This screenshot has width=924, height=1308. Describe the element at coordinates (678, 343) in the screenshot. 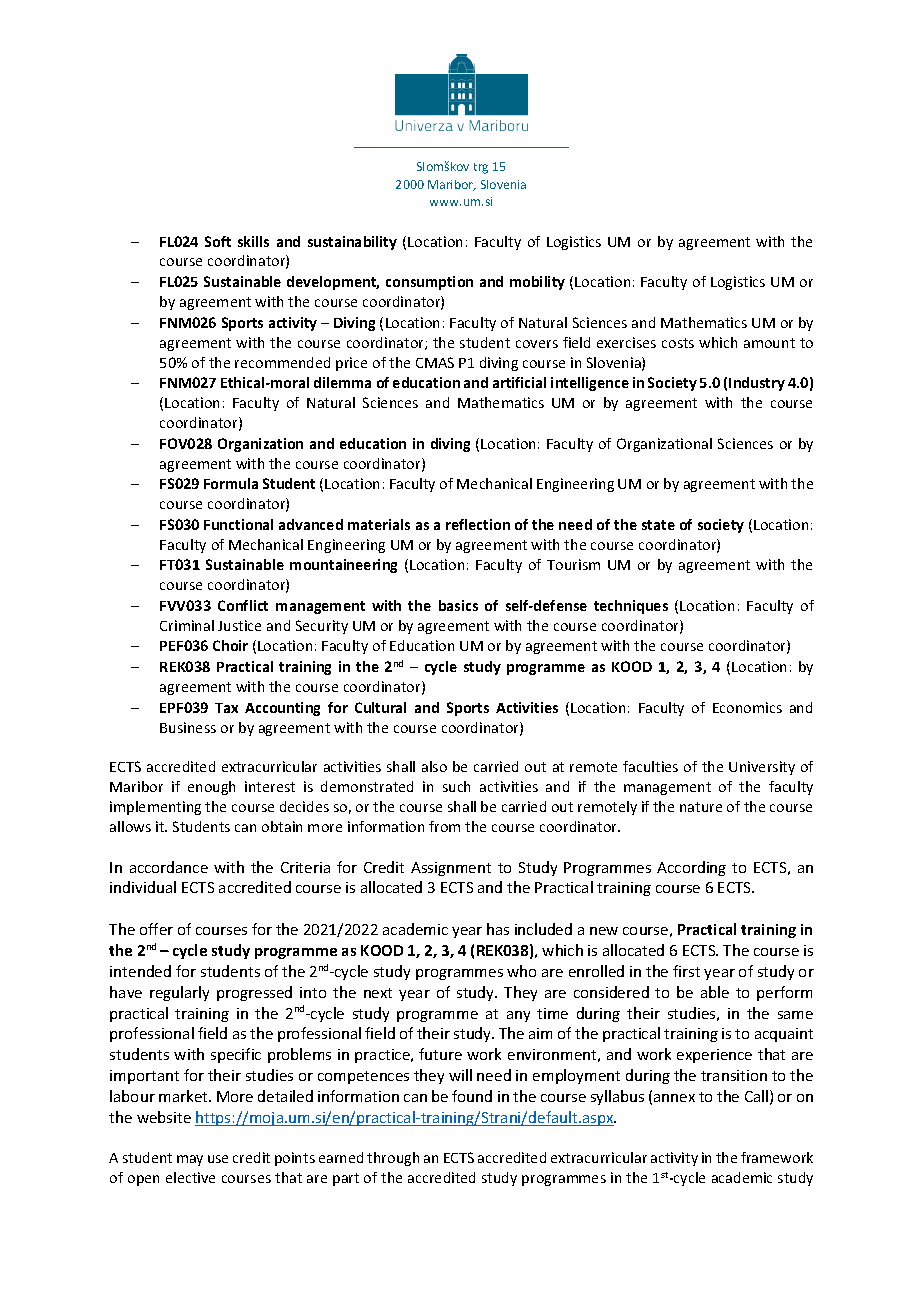

I see `costs` at that location.
